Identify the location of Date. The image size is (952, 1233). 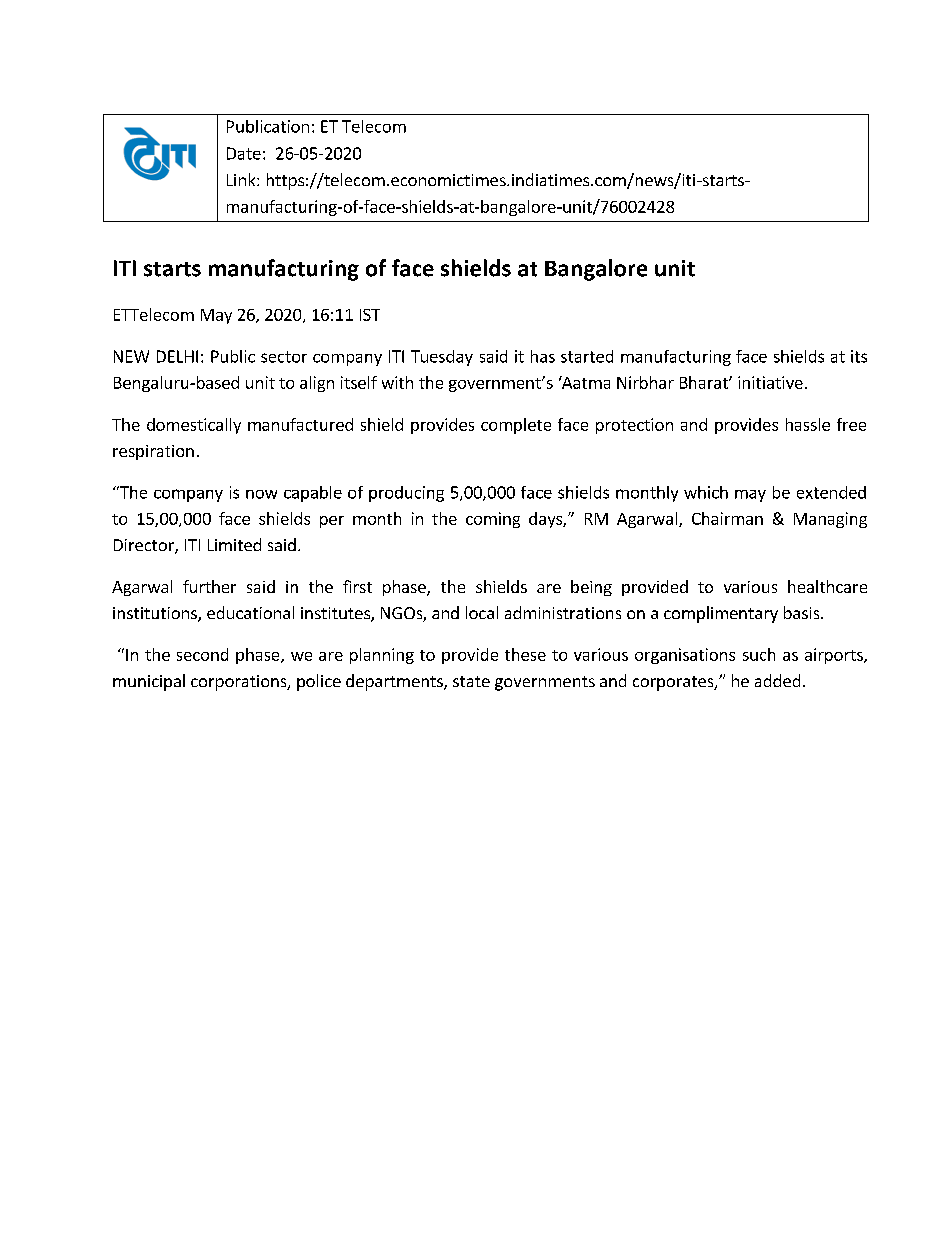
(244, 153).
